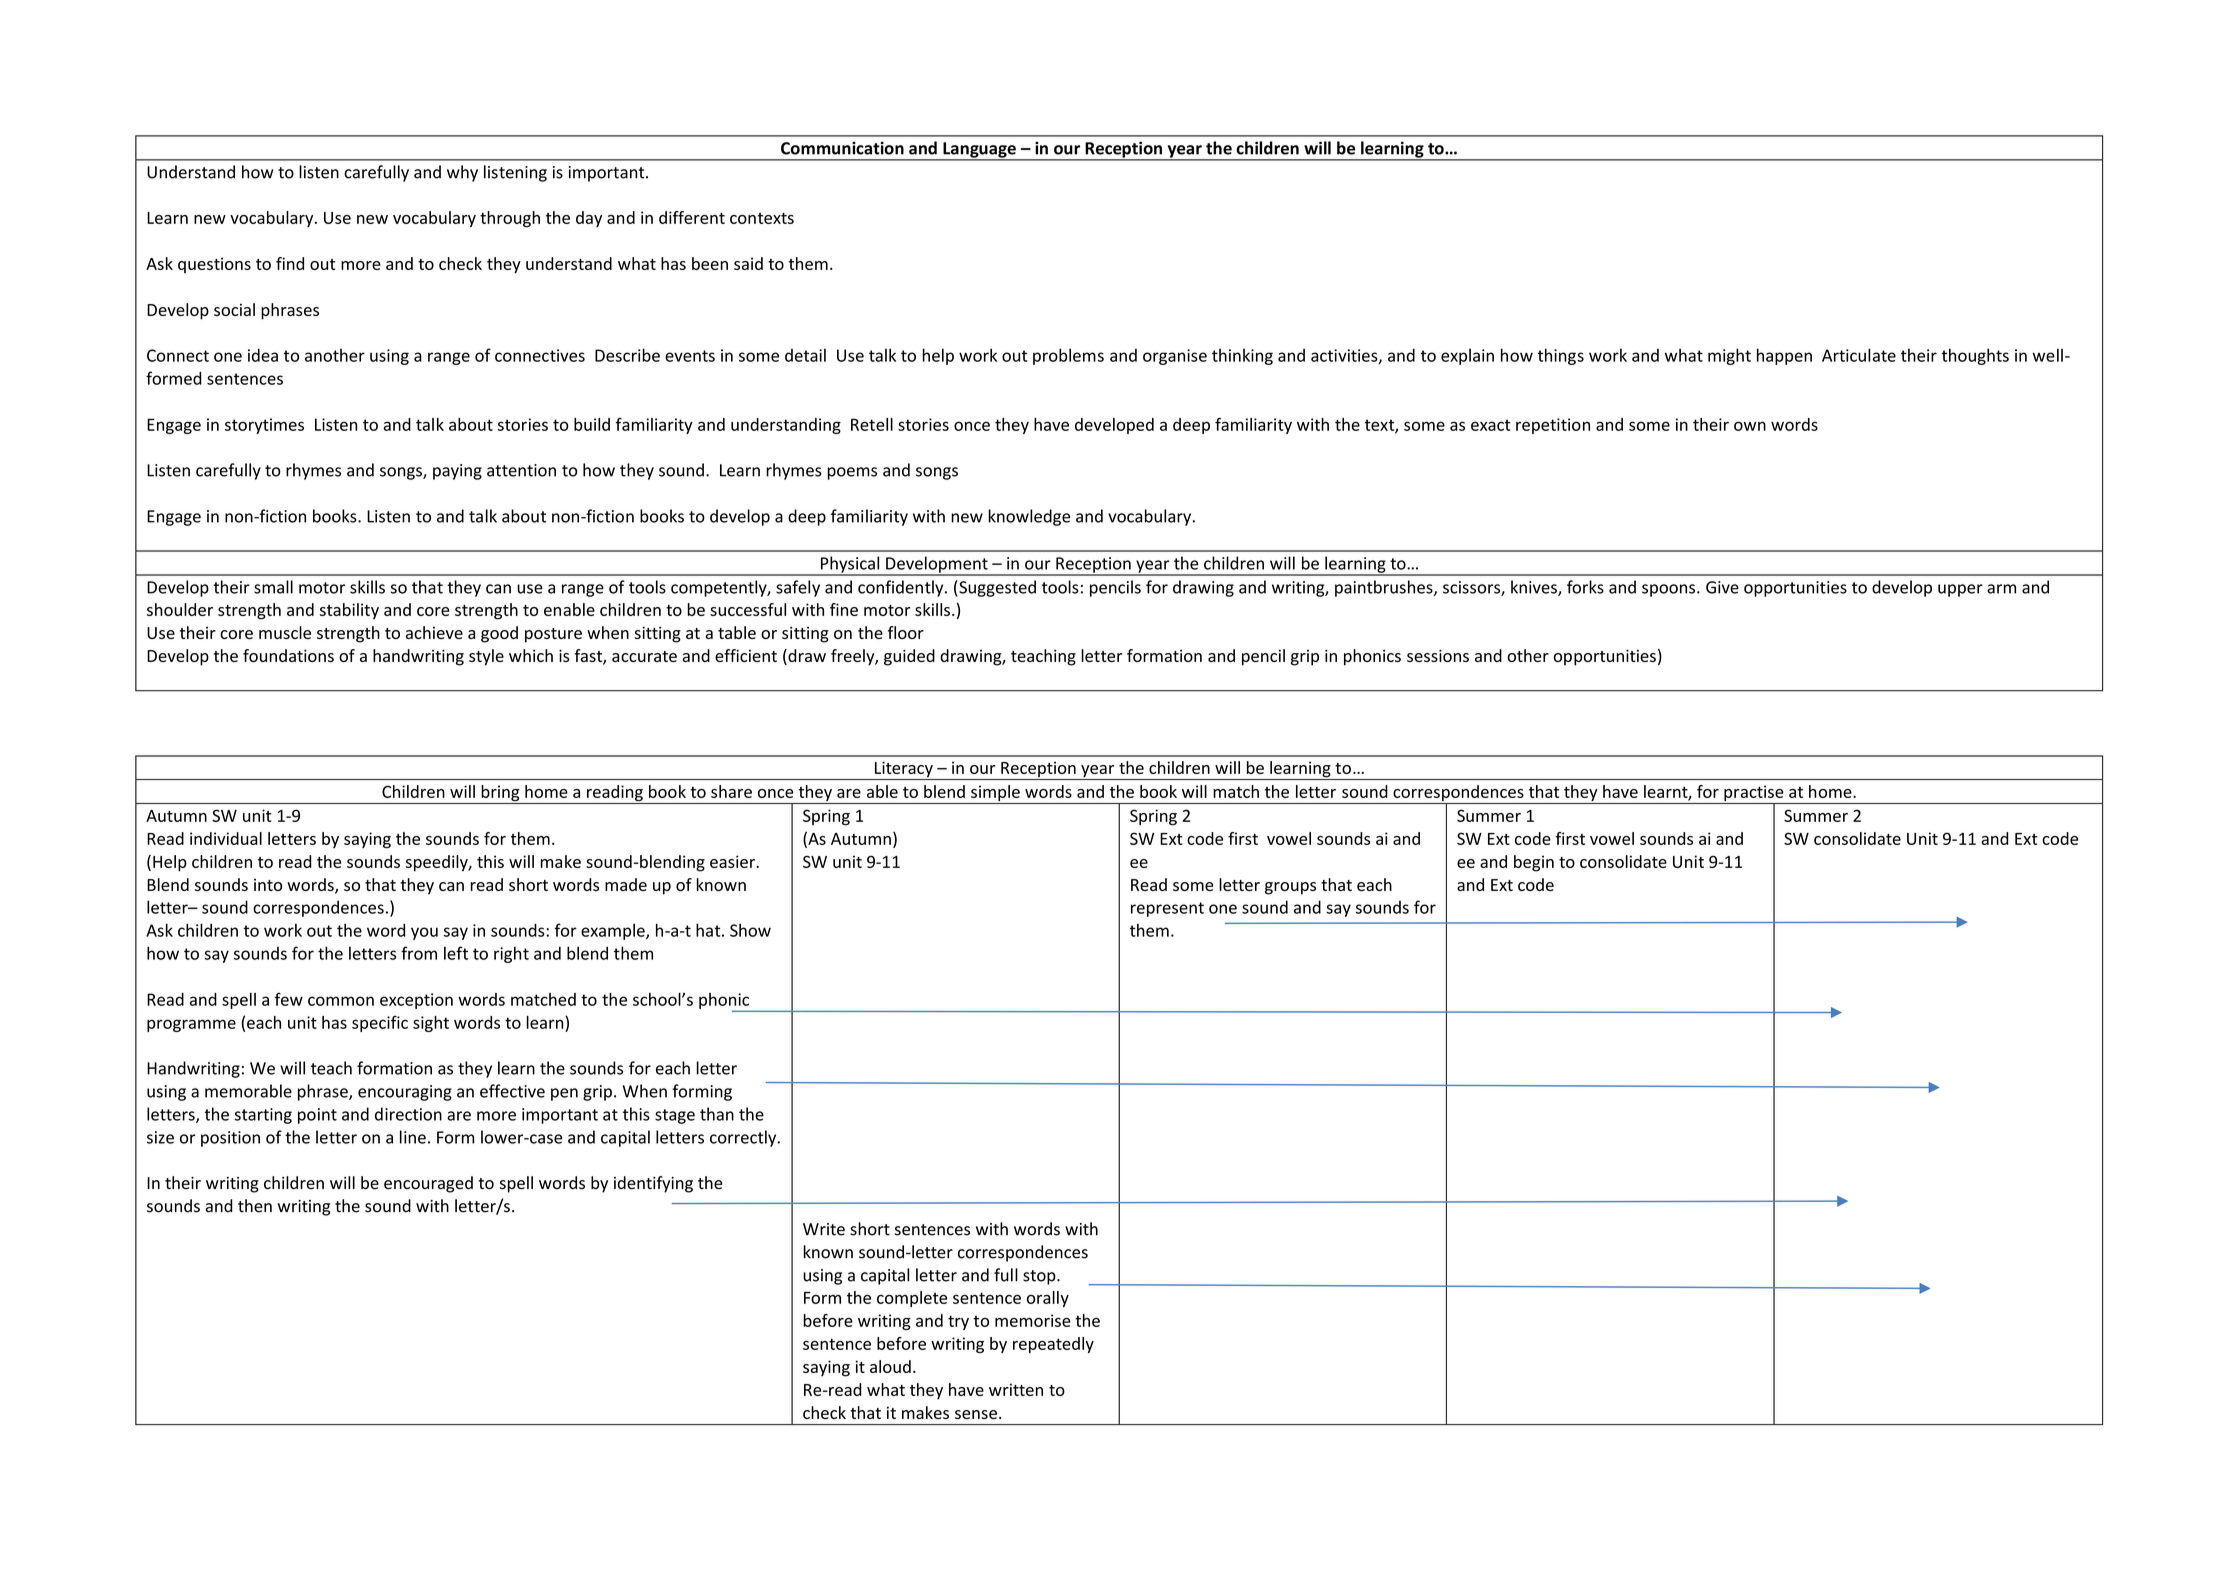 The width and height of the document is (2238, 1583). What do you see at coordinates (1784, 356) in the document?
I see `happen` at bounding box center [1784, 356].
